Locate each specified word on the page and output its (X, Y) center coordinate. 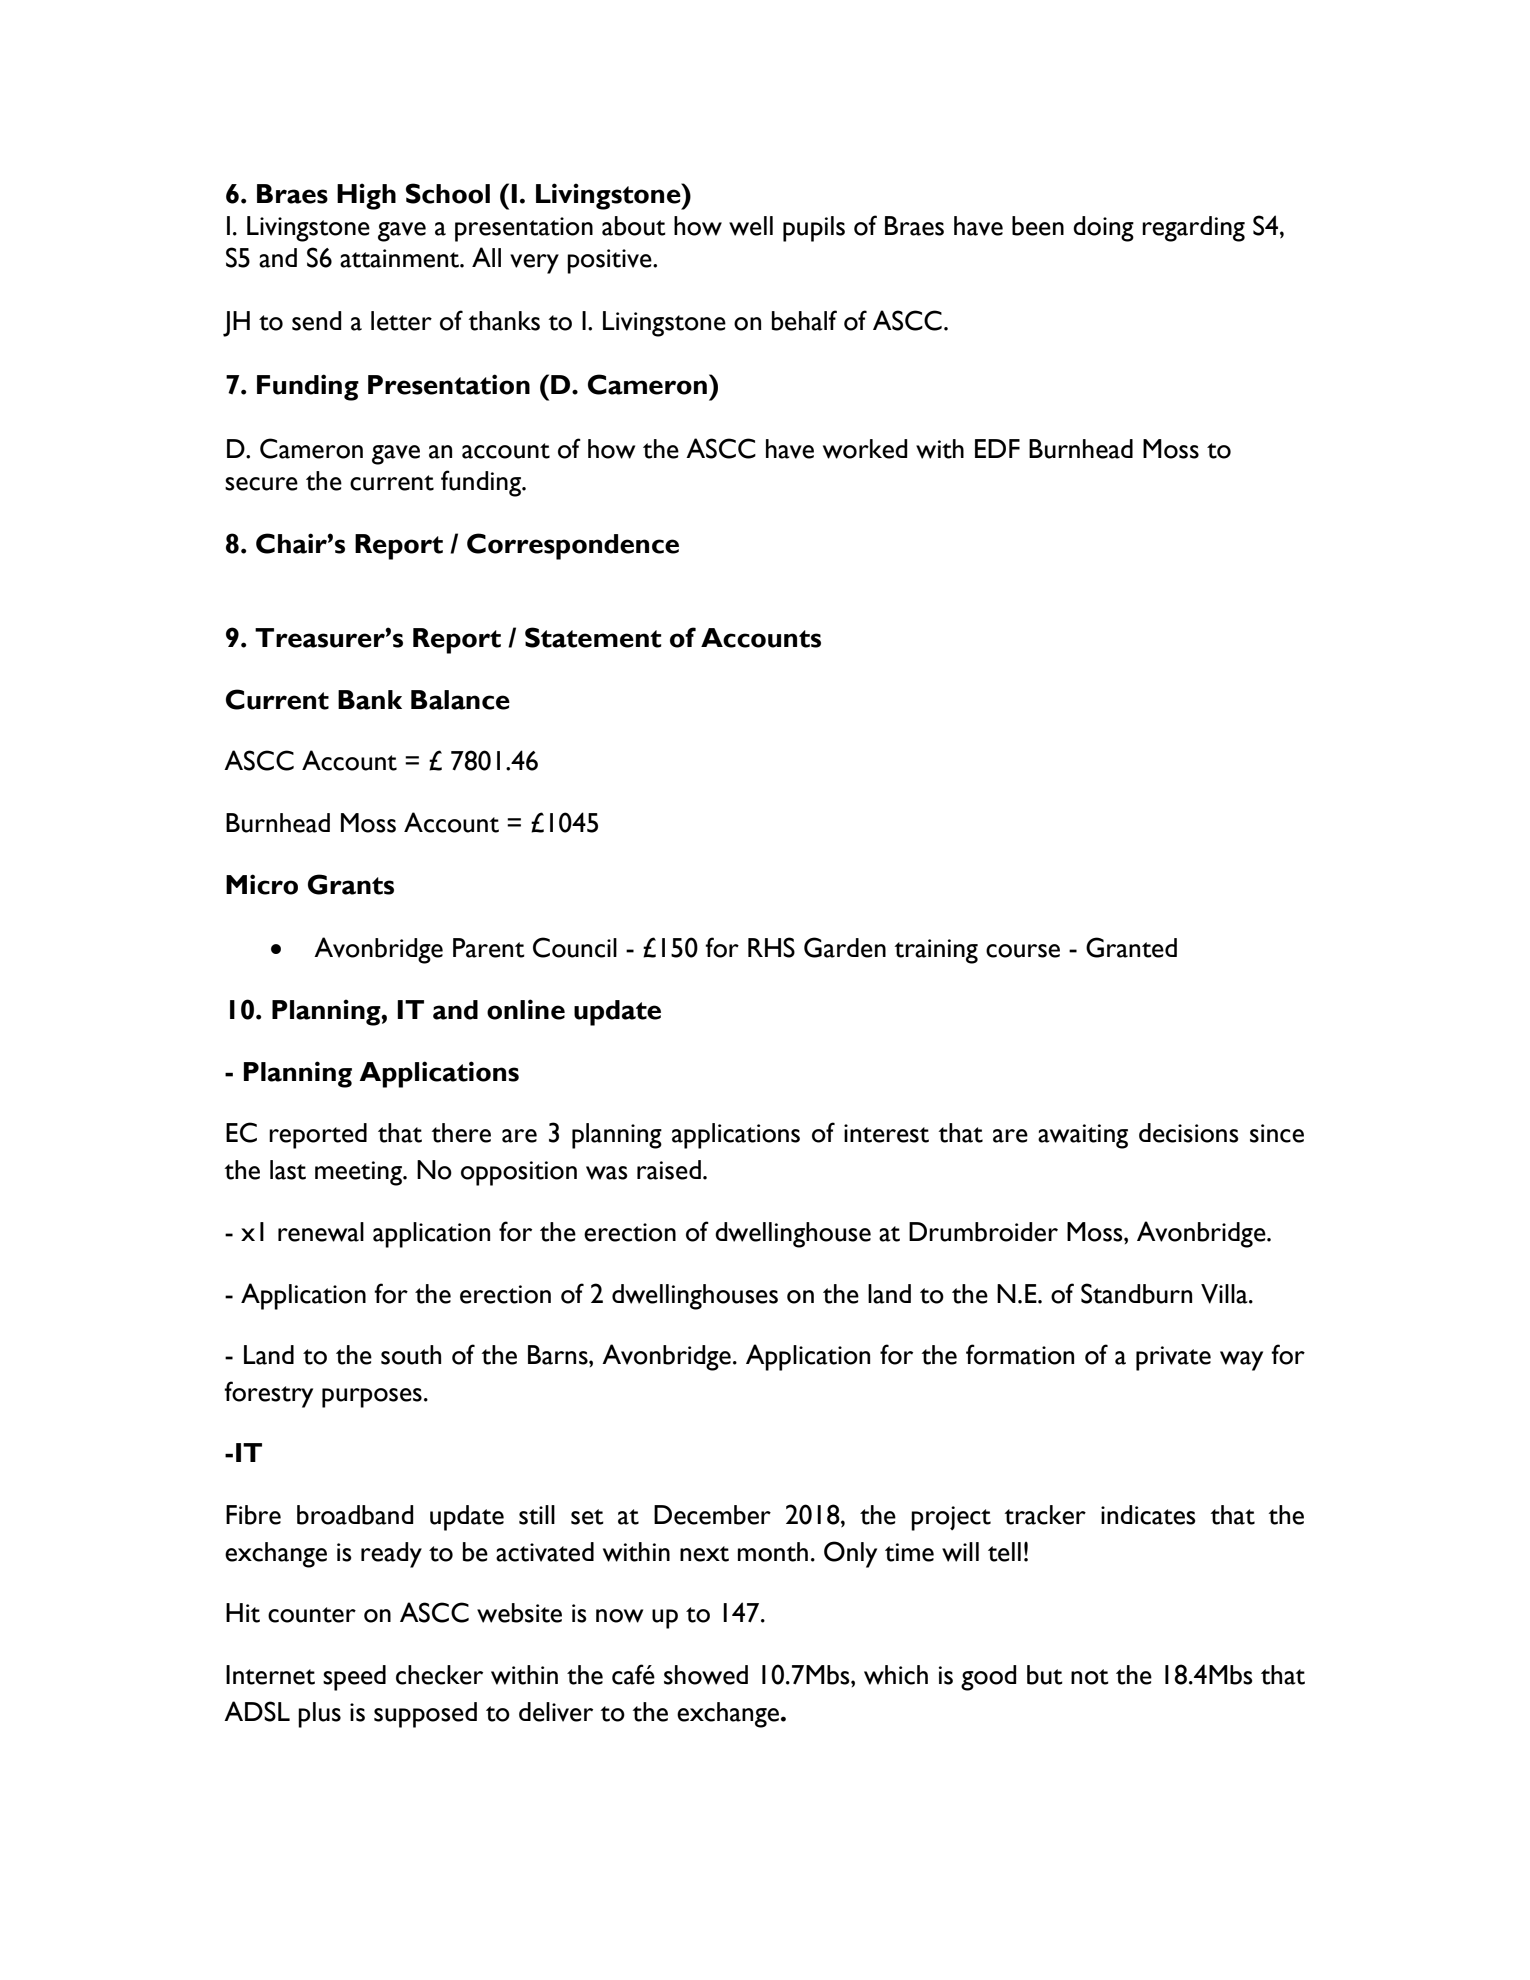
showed (706, 1675)
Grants (351, 884)
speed (354, 1678)
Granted (1131, 947)
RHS (771, 947)
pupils (814, 229)
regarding (1193, 229)
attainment (400, 258)
